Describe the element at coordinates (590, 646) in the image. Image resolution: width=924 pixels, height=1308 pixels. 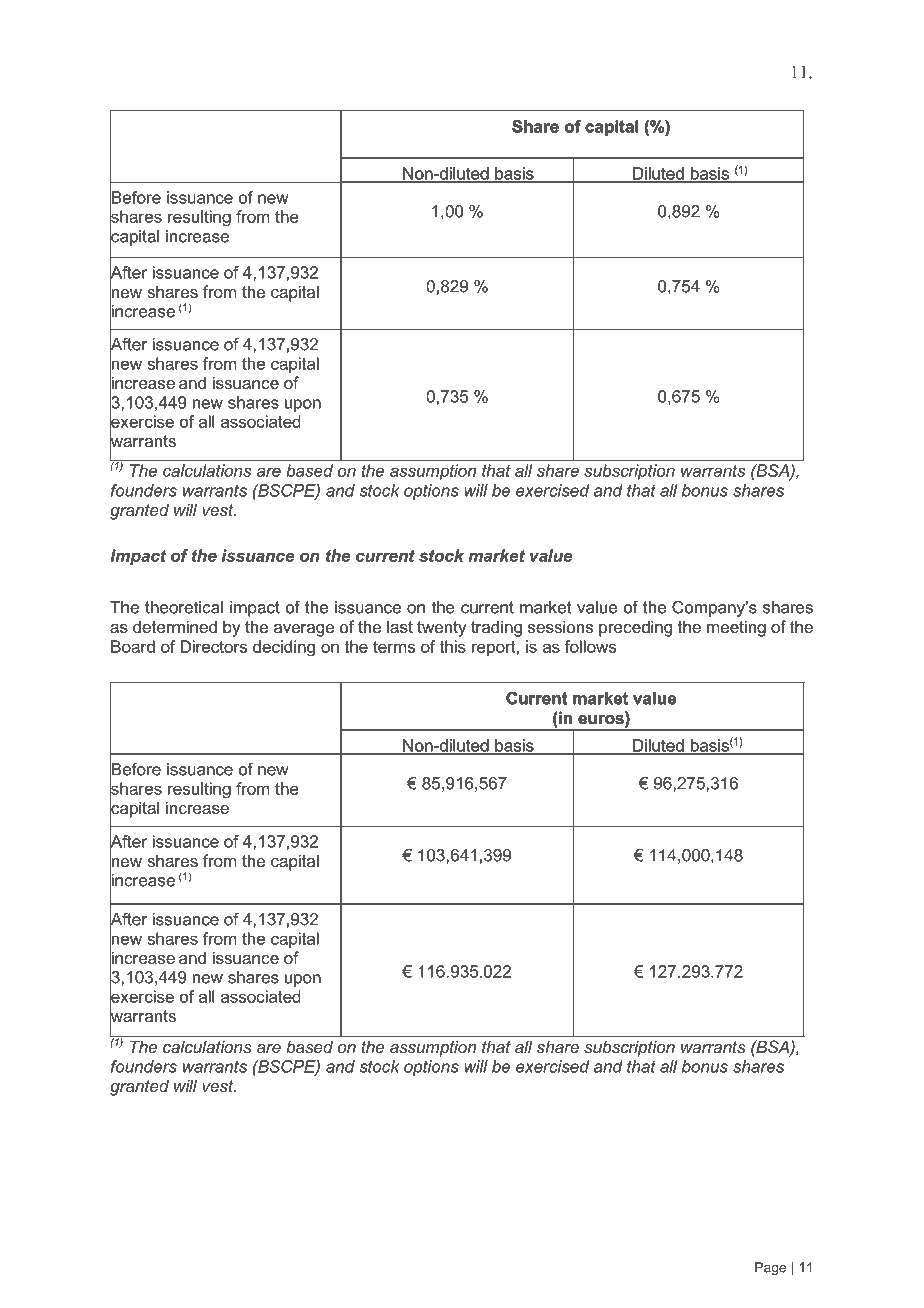
I see `follows` at that location.
